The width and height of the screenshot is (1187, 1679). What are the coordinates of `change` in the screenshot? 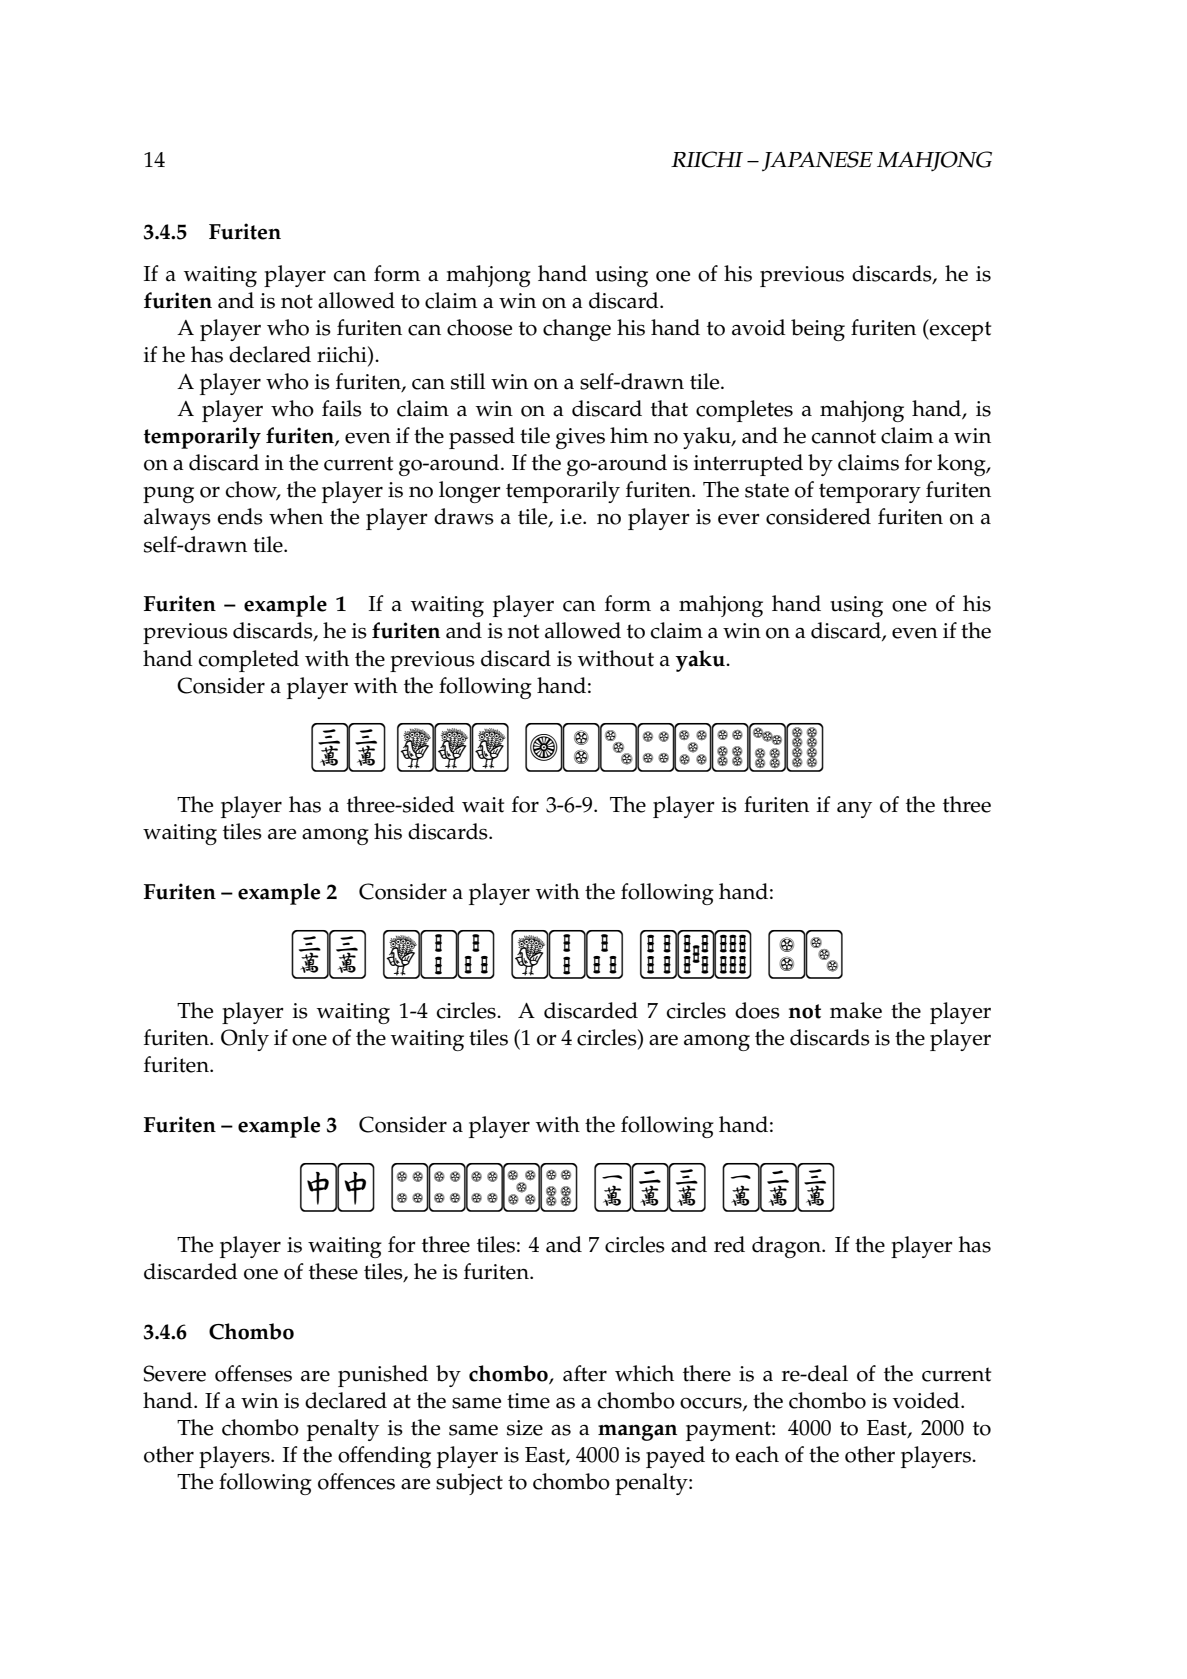 It's located at (577, 330).
